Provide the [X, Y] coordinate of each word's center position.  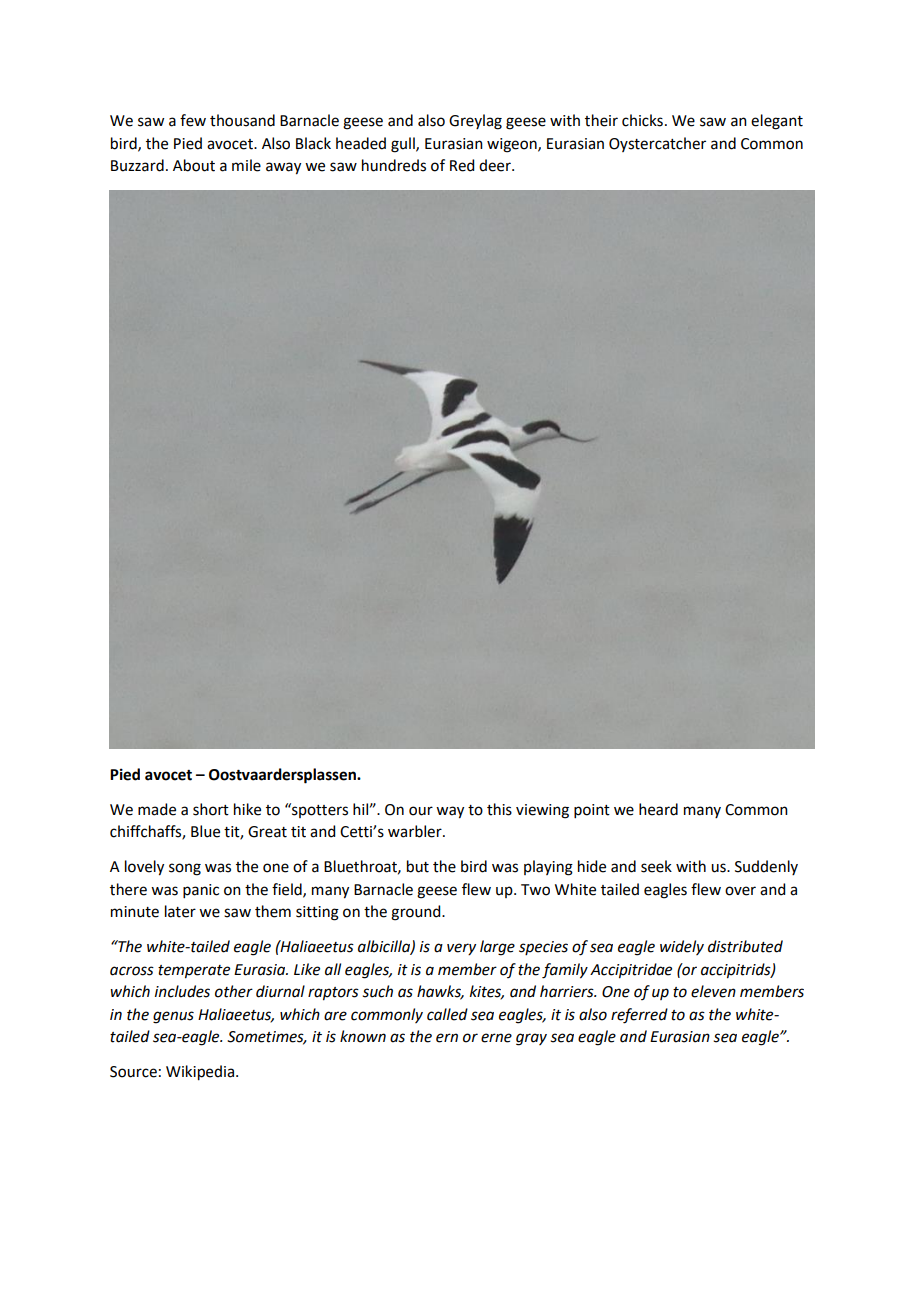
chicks [642, 120]
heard [658, 809]
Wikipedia [200, 1073]
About [194, 165]
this [499, 809]
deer [496, 165]
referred [639, 1016]
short [211, 809]
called [447, 1014]
